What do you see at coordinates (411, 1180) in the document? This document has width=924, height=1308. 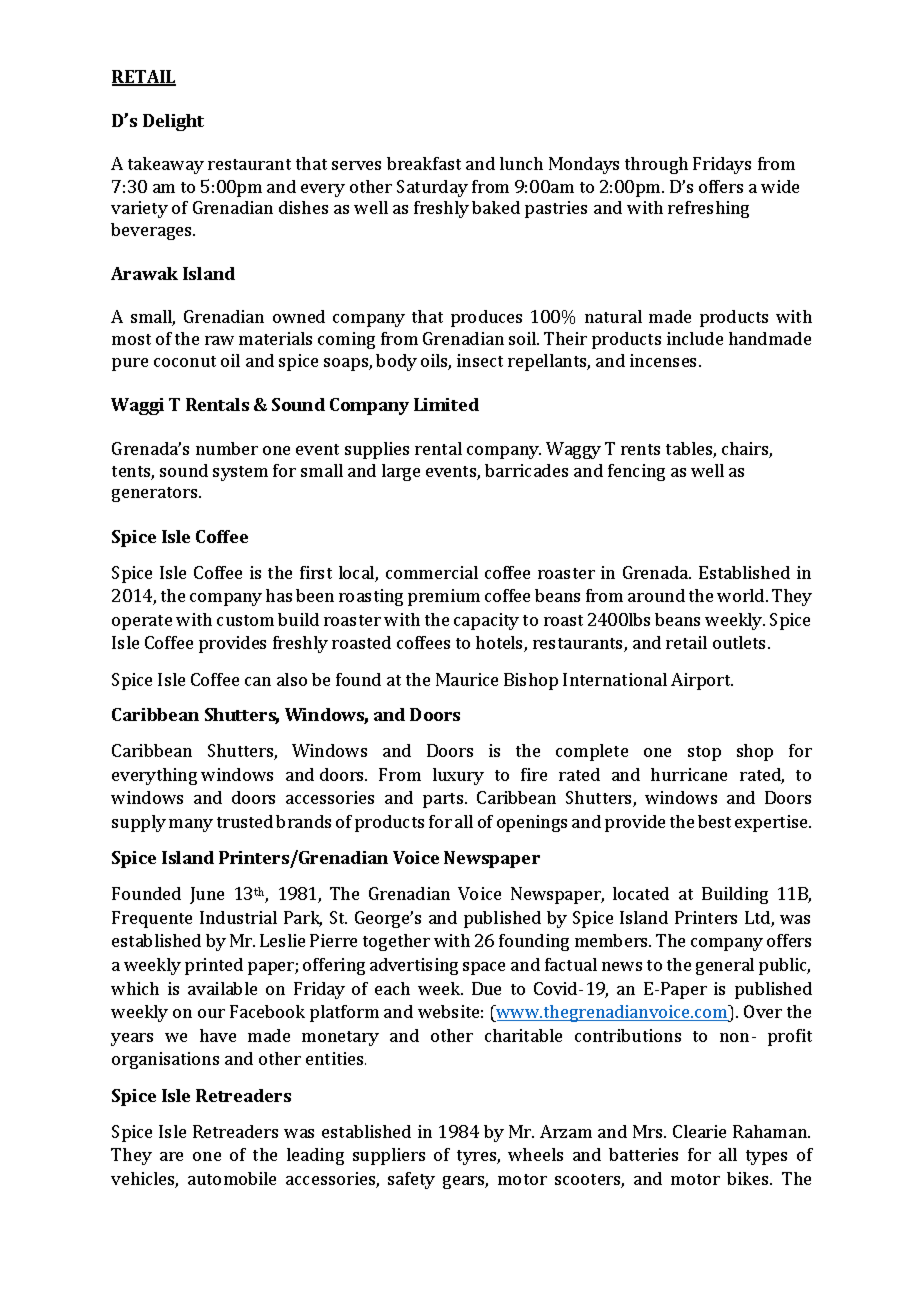 I see `safety` at bounding box center [411, 1180].
